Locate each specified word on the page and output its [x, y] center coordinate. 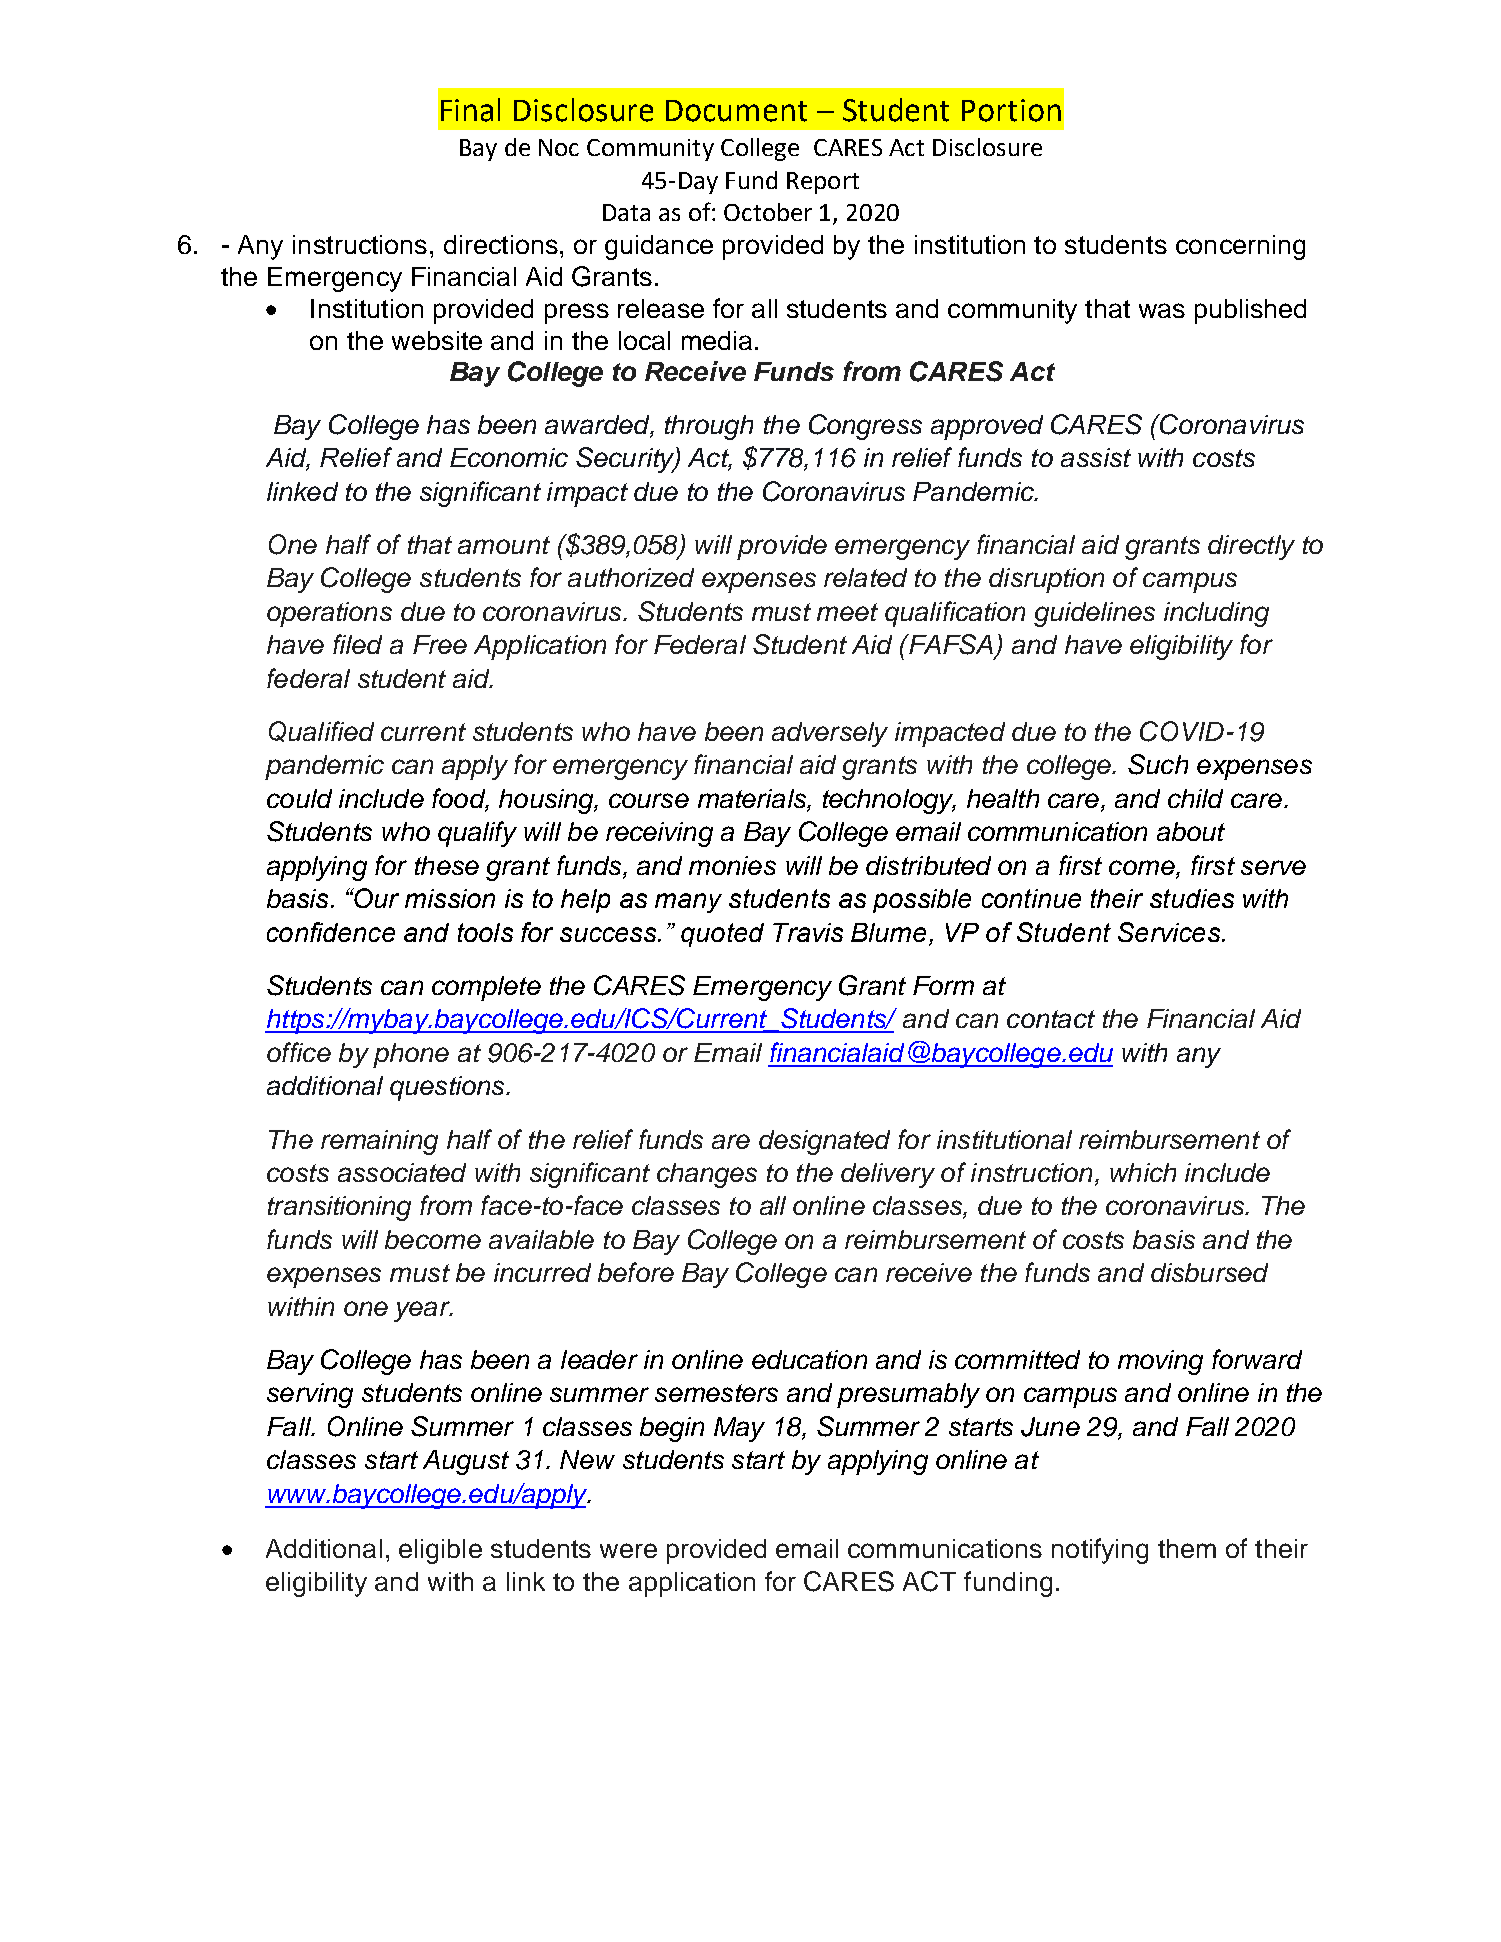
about [1191, 831]
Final [470, 110]
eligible [440, 1551]
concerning [1240, 247]
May [739, 1429]
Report [823, 183]
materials [753, 798]
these [447, 865]
